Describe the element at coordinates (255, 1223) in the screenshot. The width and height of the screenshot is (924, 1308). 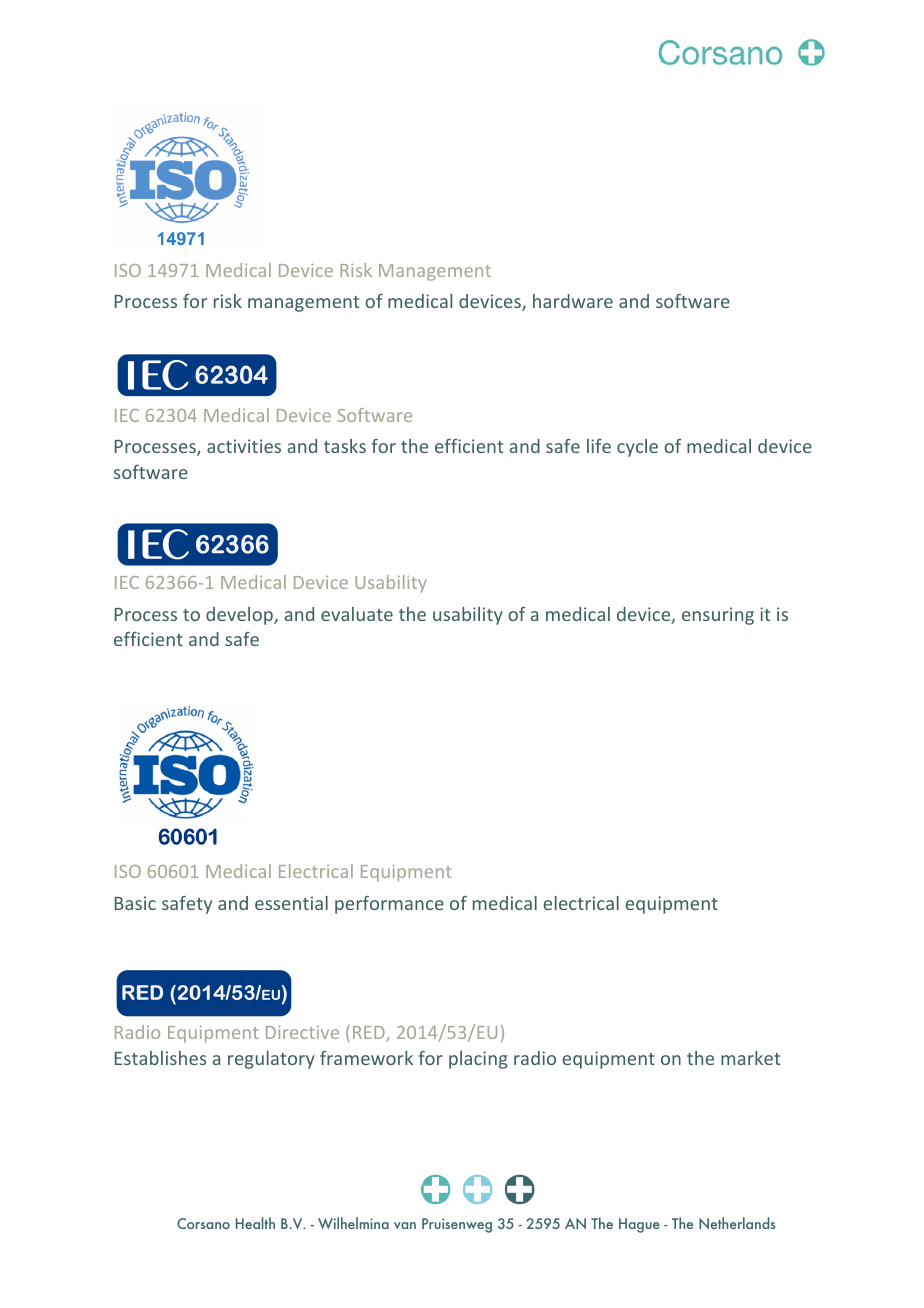
I see `Health` at that location.
